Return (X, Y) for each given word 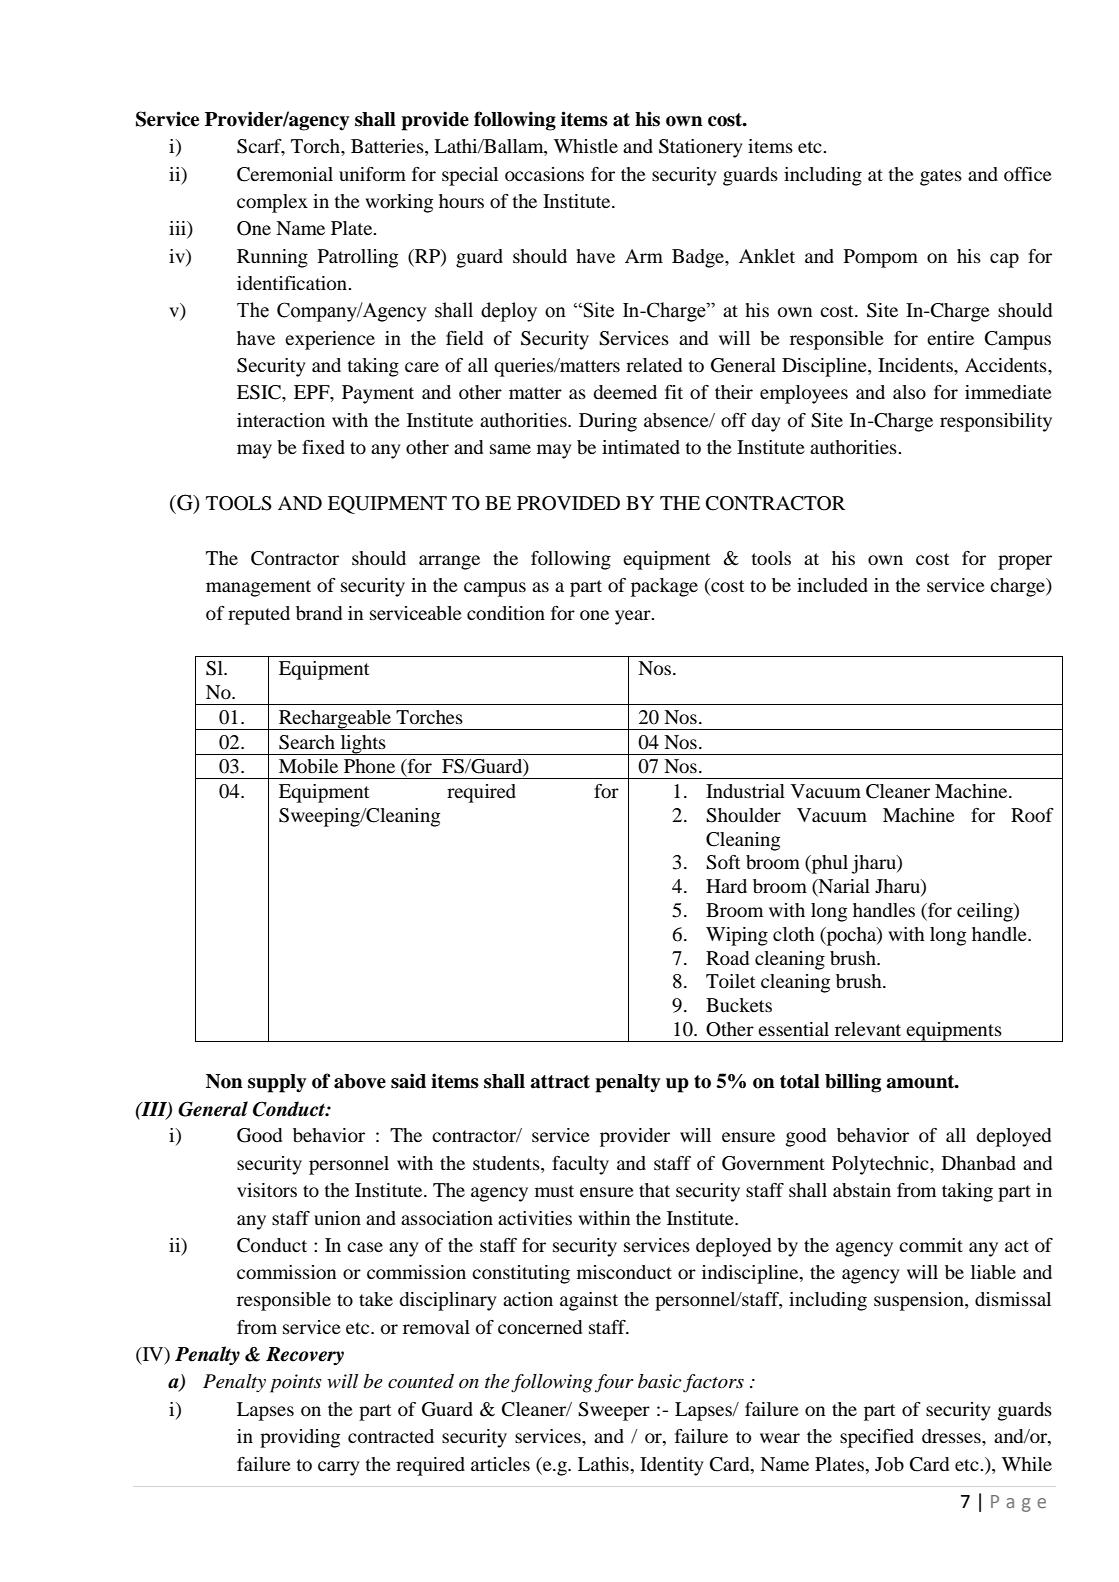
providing (300, 1438)
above (360, 1081)
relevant (868, 1029)
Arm (644, 256)
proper (1025, 562)
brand (319, 613)
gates (941, 177)
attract (560, 1082)
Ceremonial (285, 174)
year (634, 617)
